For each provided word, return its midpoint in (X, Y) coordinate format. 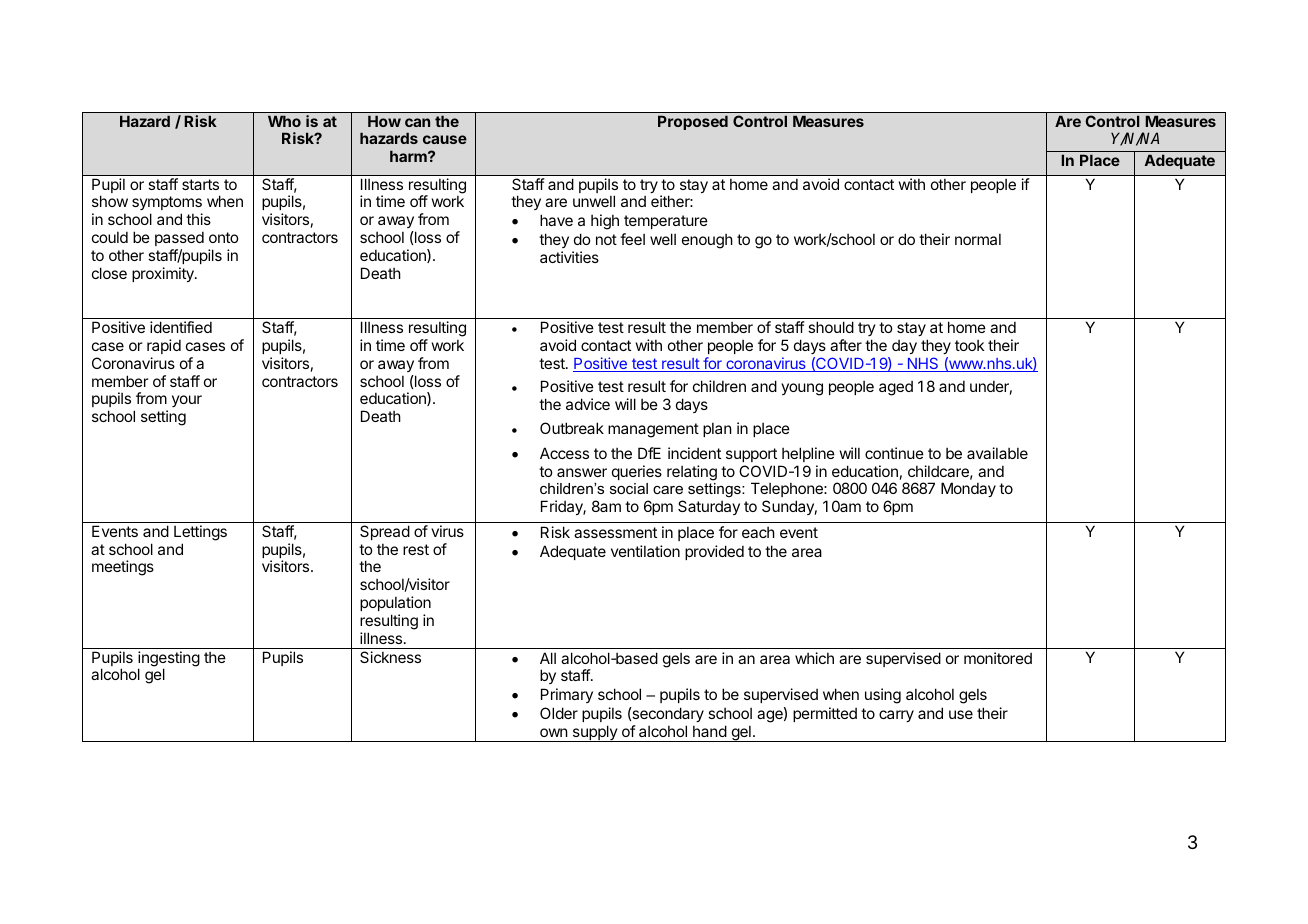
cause (445, 139)
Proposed (693, 122)
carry (896, 716)
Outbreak (572, 428)
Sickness (390, 657)
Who (284, 121)
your (187, 401)
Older (559, 713)
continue (894, 453)
